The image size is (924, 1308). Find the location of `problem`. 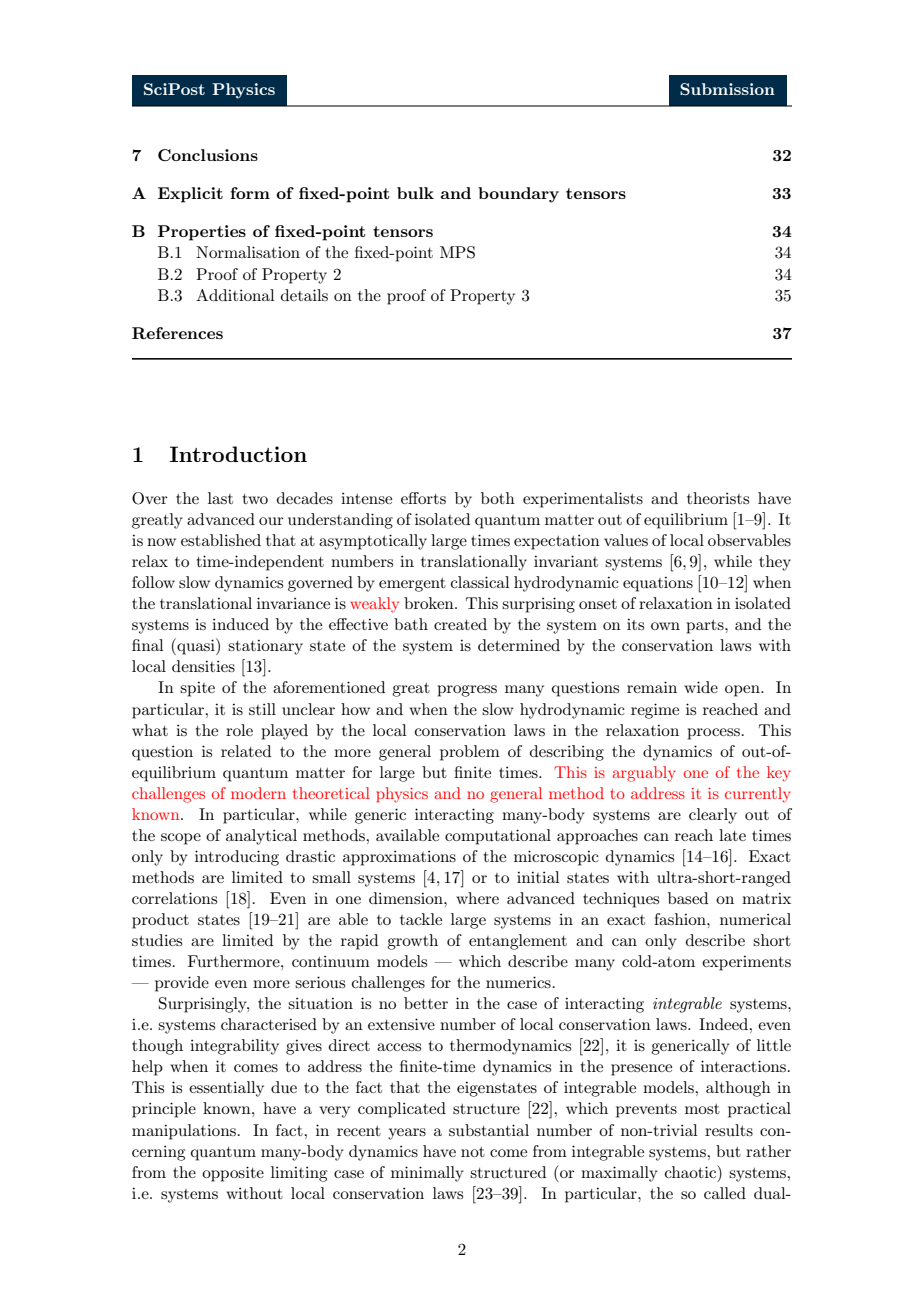

problem is located at coordinates (470, 753).
